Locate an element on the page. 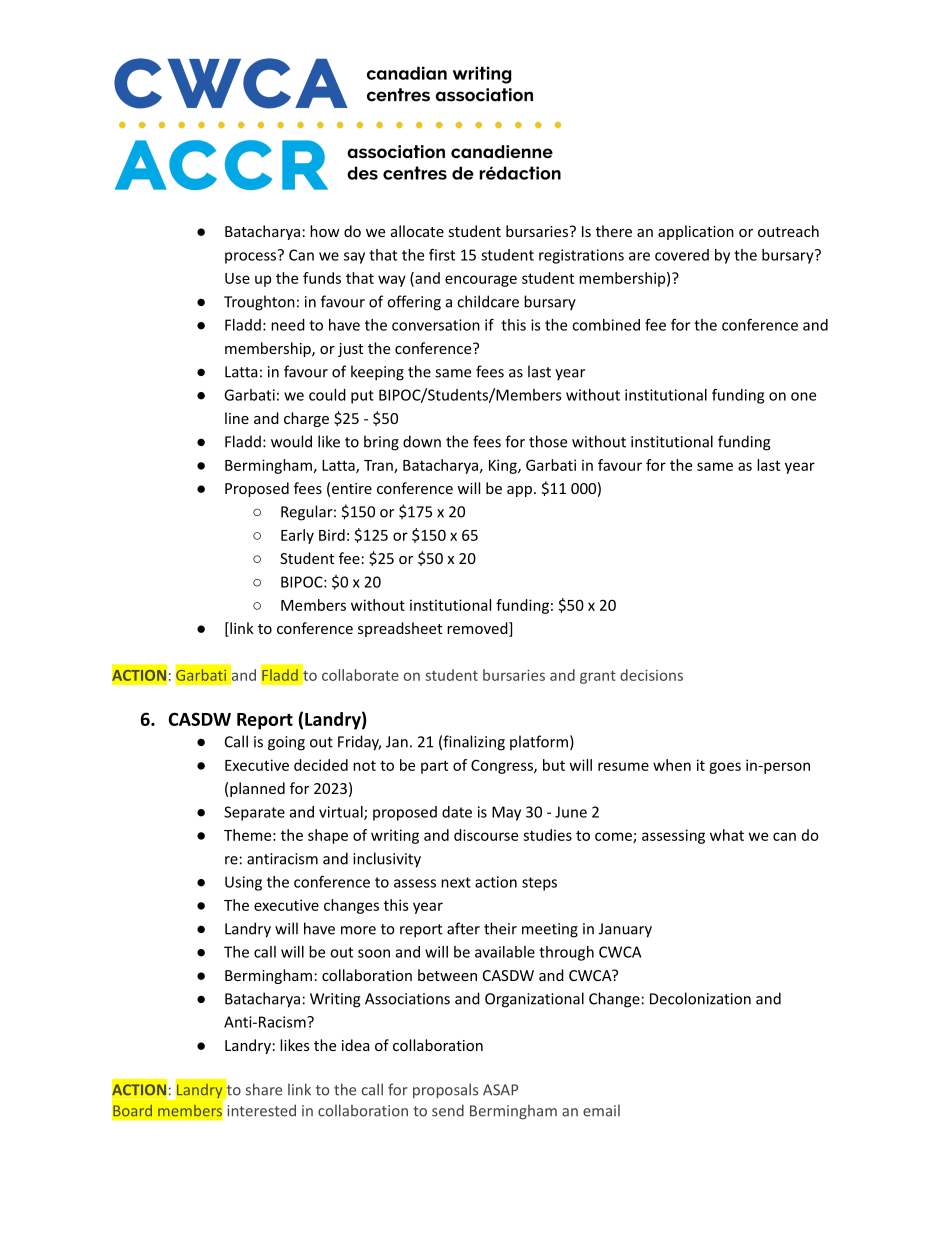 This page has width=952, height=1233. King is located at coordinates (504, 466).
